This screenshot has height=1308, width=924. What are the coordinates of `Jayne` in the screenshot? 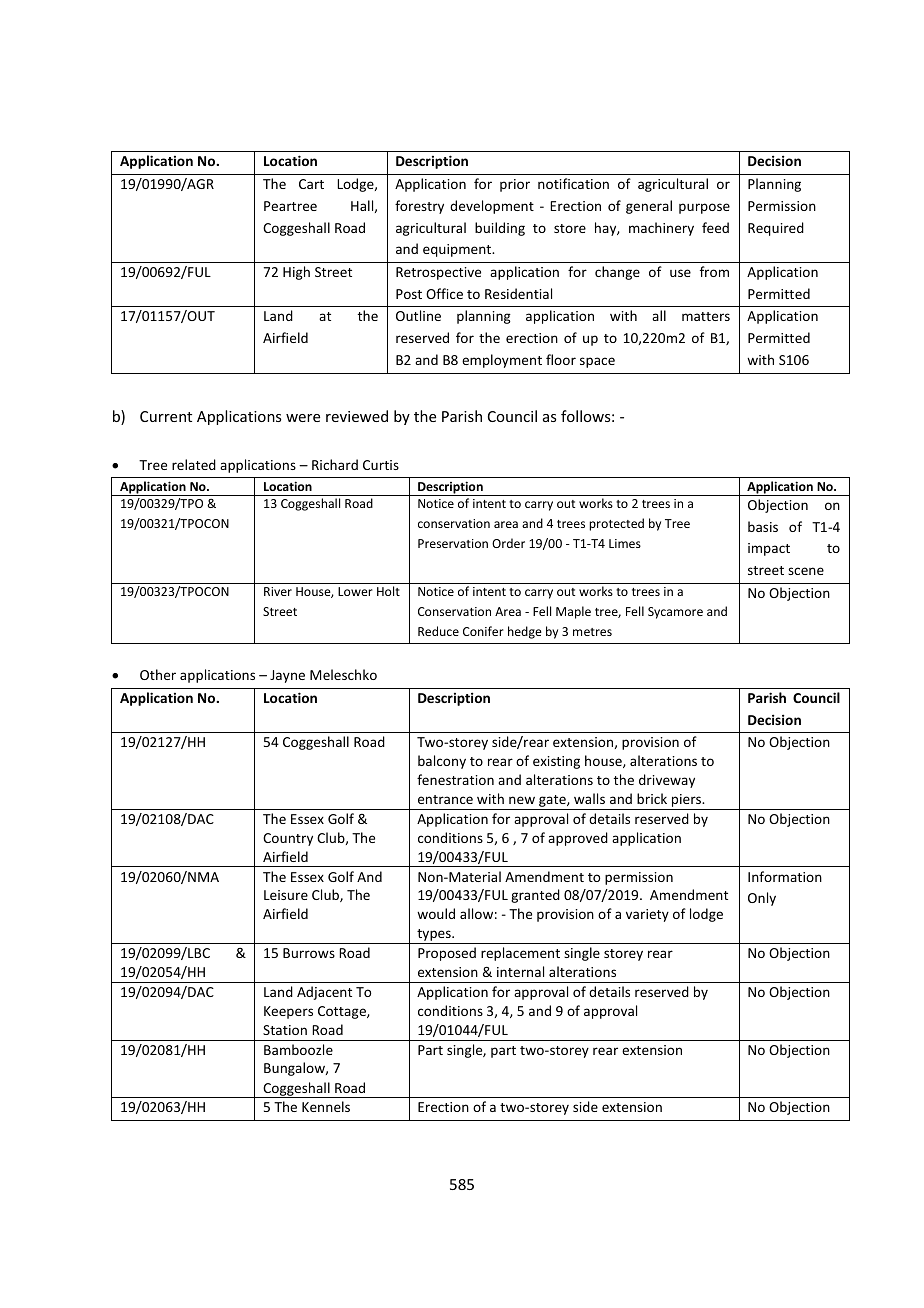 It's located at (287, 676).
